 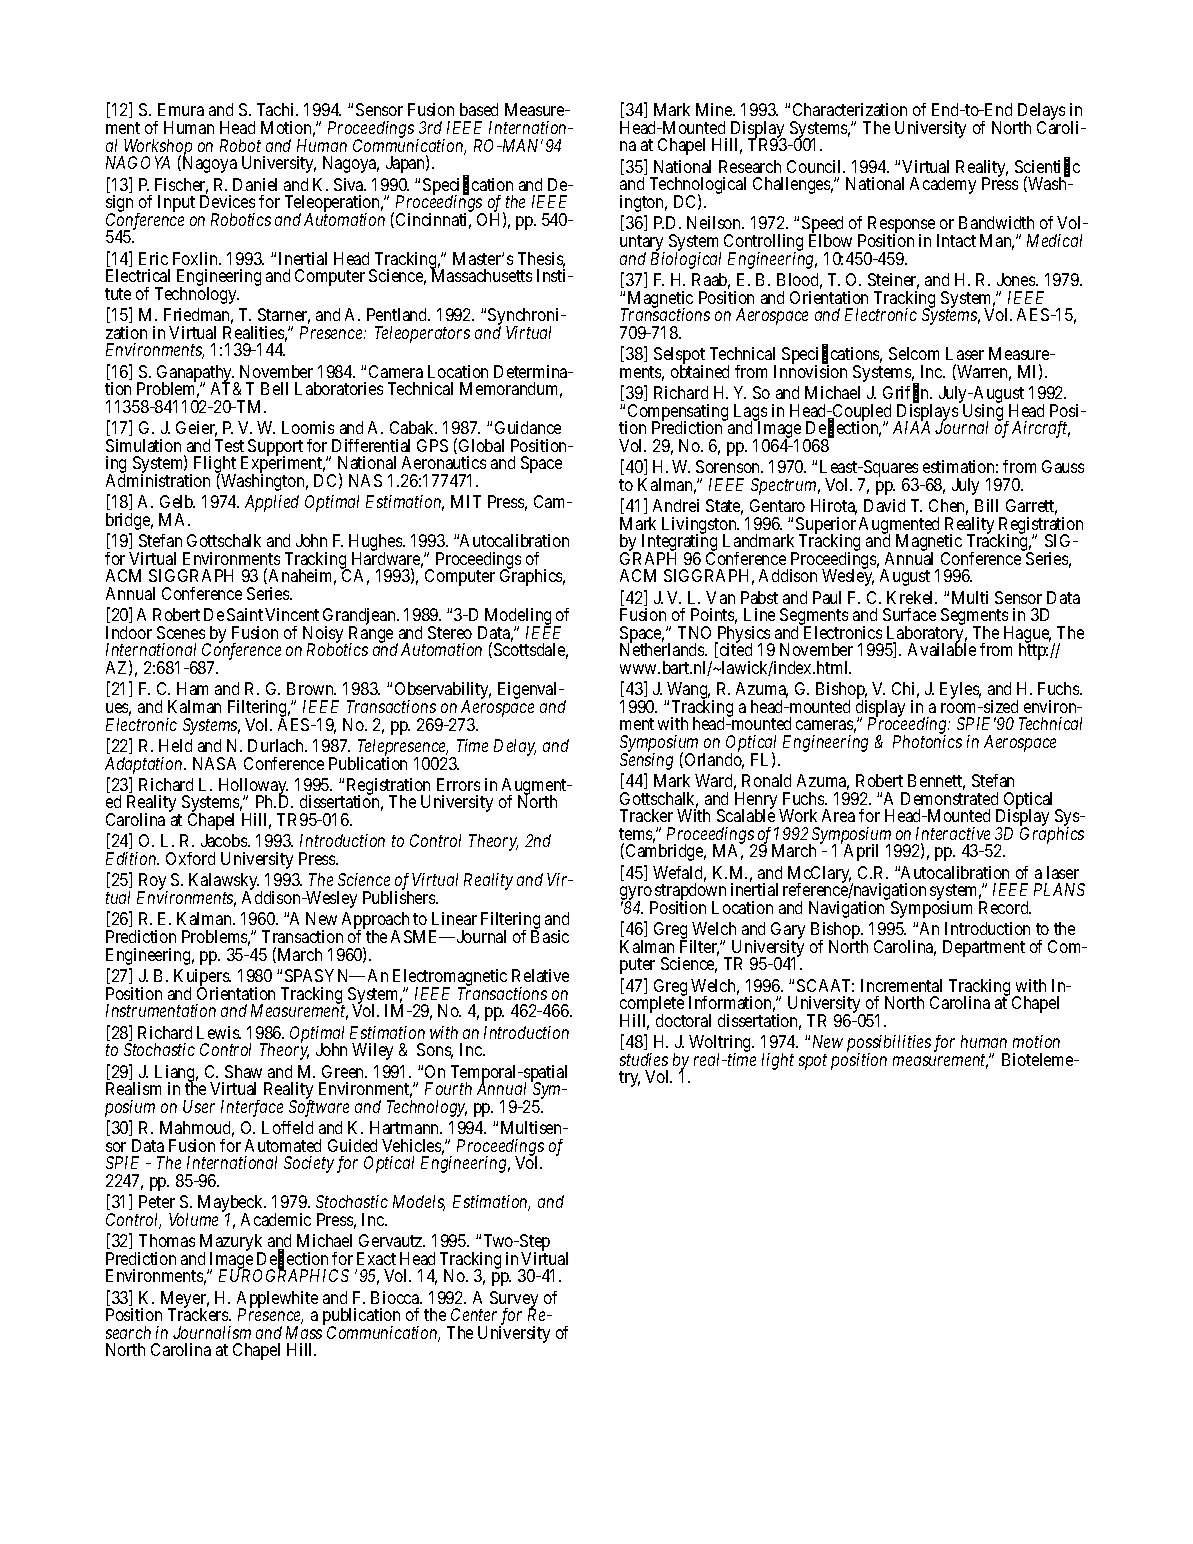 What do you see at coordinates (219, 1032) in the screenshot?
I see `Lewis` at bounding box center [219, 1032].
